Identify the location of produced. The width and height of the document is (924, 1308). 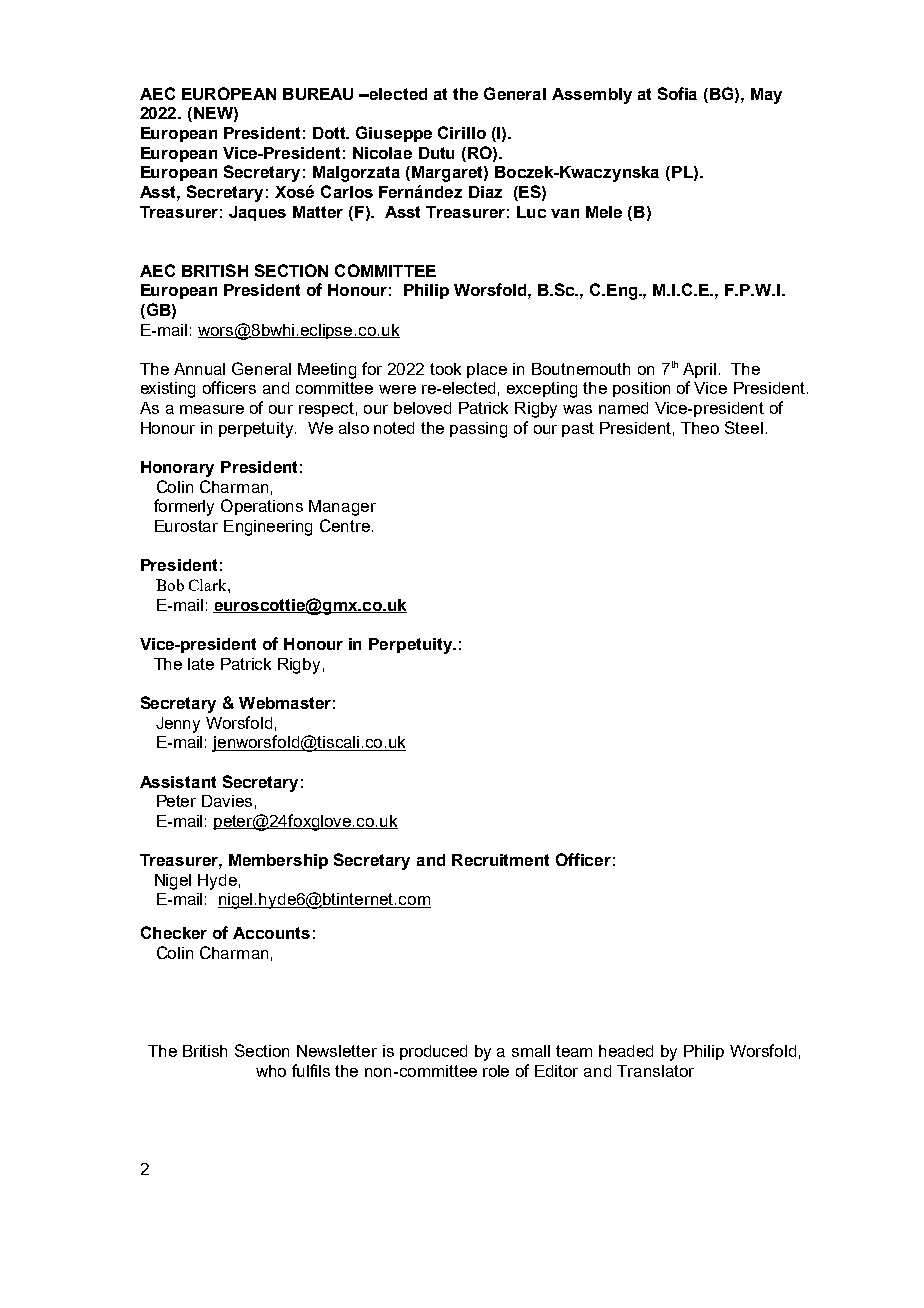
(433, 1052).
